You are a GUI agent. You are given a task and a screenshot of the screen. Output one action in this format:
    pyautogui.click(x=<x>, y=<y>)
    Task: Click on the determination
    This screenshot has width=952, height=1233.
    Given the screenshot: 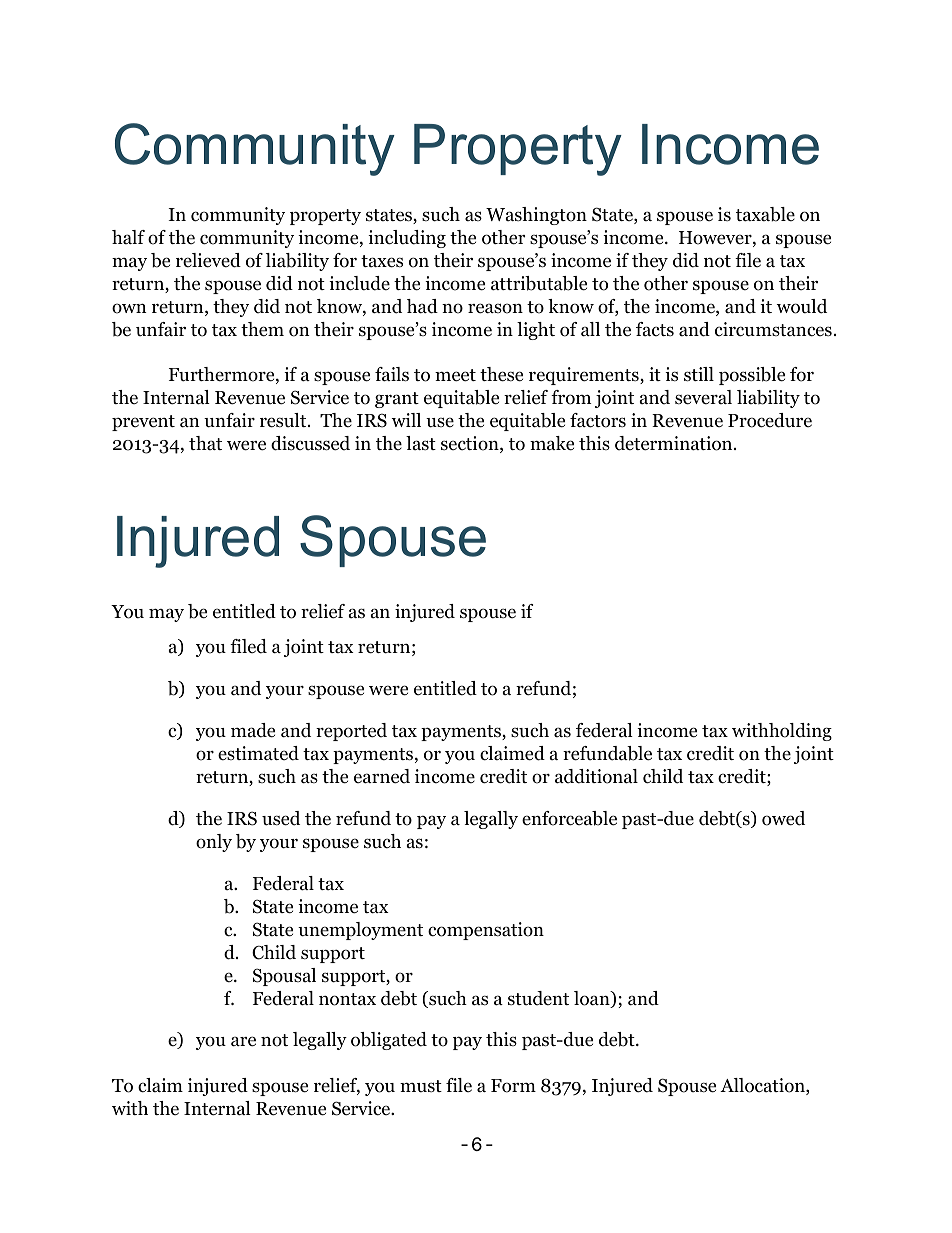 What is the action you would take?
    pyautogui.click(x=675, y=443)
